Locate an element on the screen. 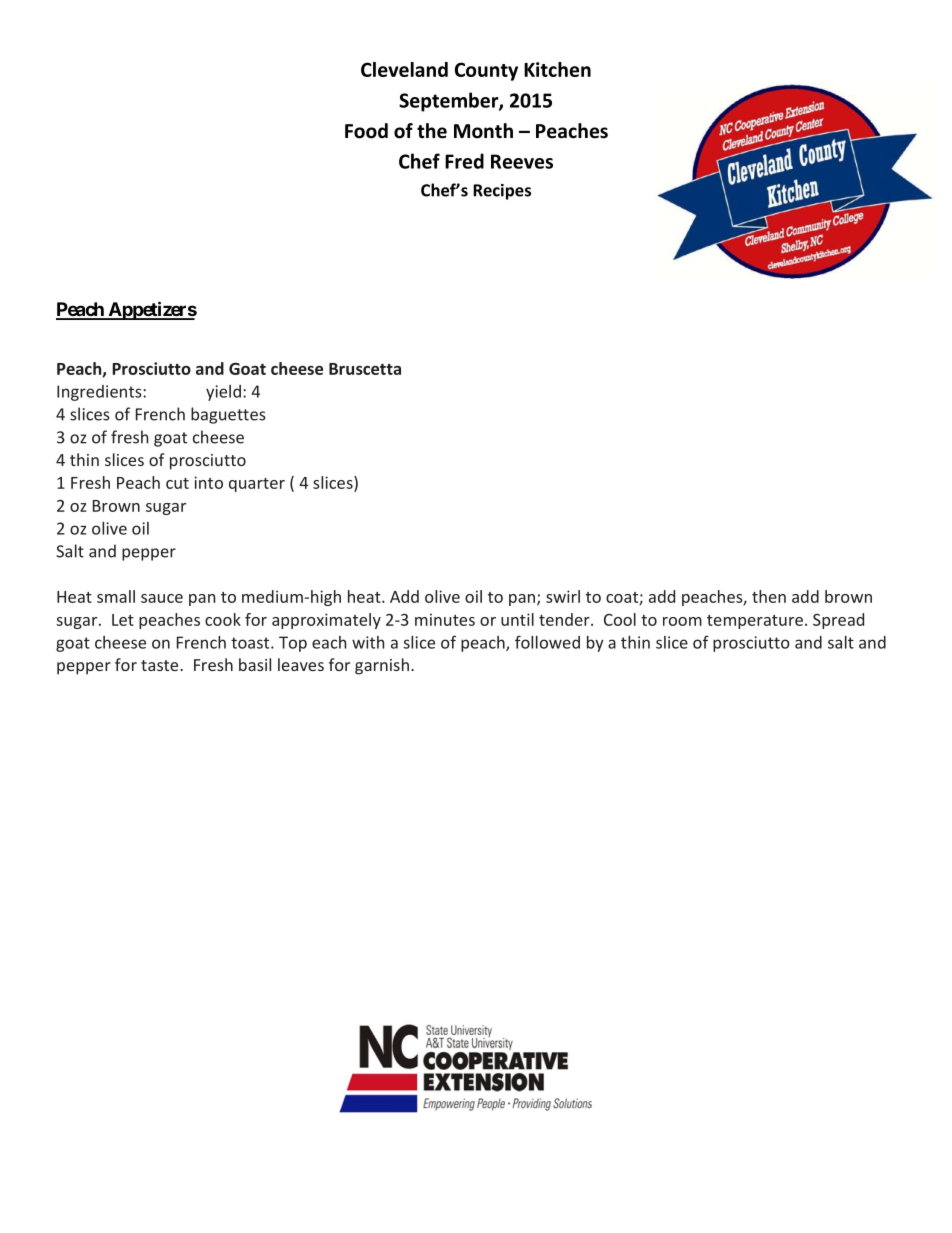 This screenshot has height=1233, width=952. Food is located at coordinates (366, 131).
